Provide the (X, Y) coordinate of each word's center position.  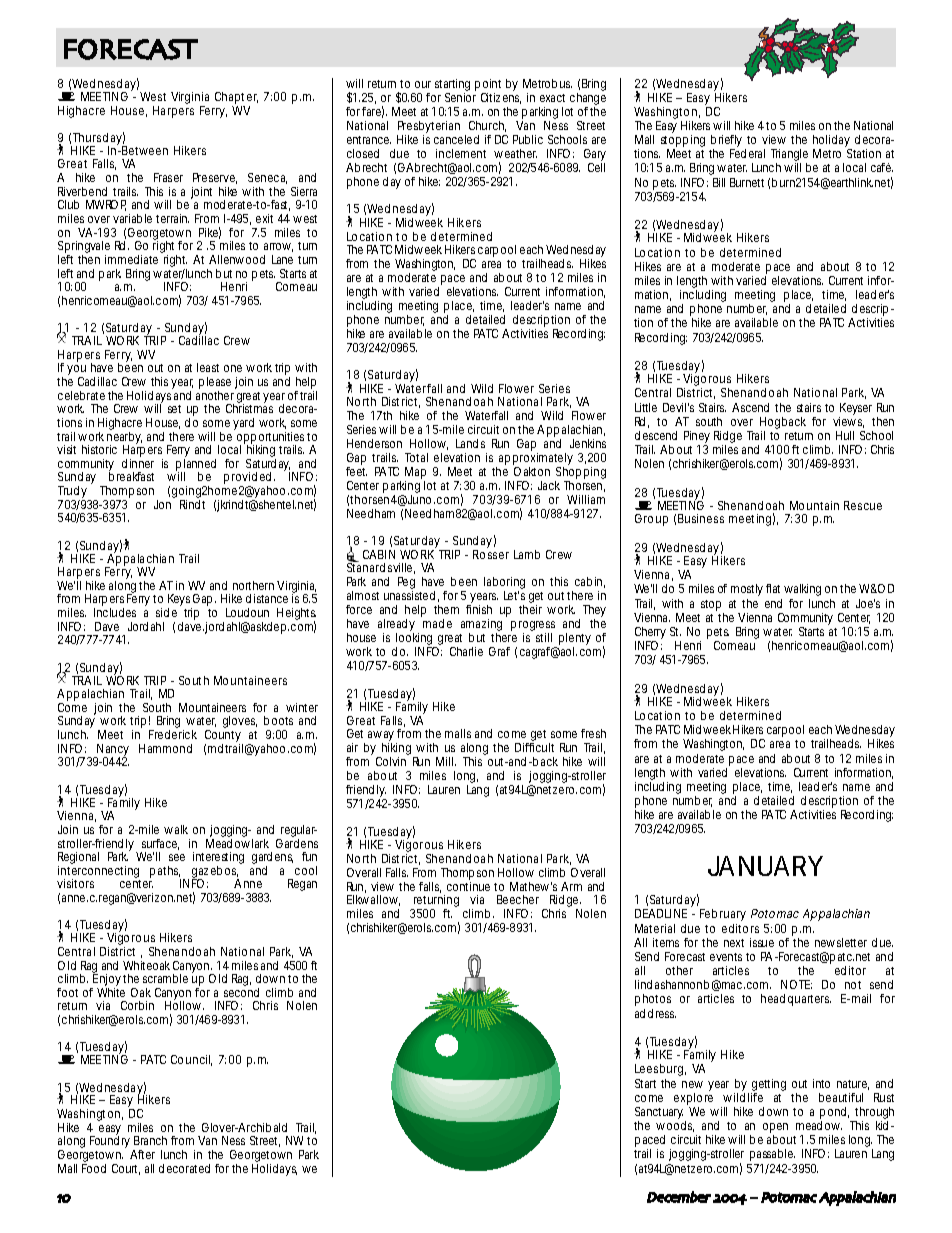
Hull (845, 435)
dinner (138, 463)
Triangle (789, 156)
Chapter (236, 99)
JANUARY (765, 866)
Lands (470, 443)
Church (487, 126)
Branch (150, 1140)
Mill (446, 761)
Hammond (165, 748)
